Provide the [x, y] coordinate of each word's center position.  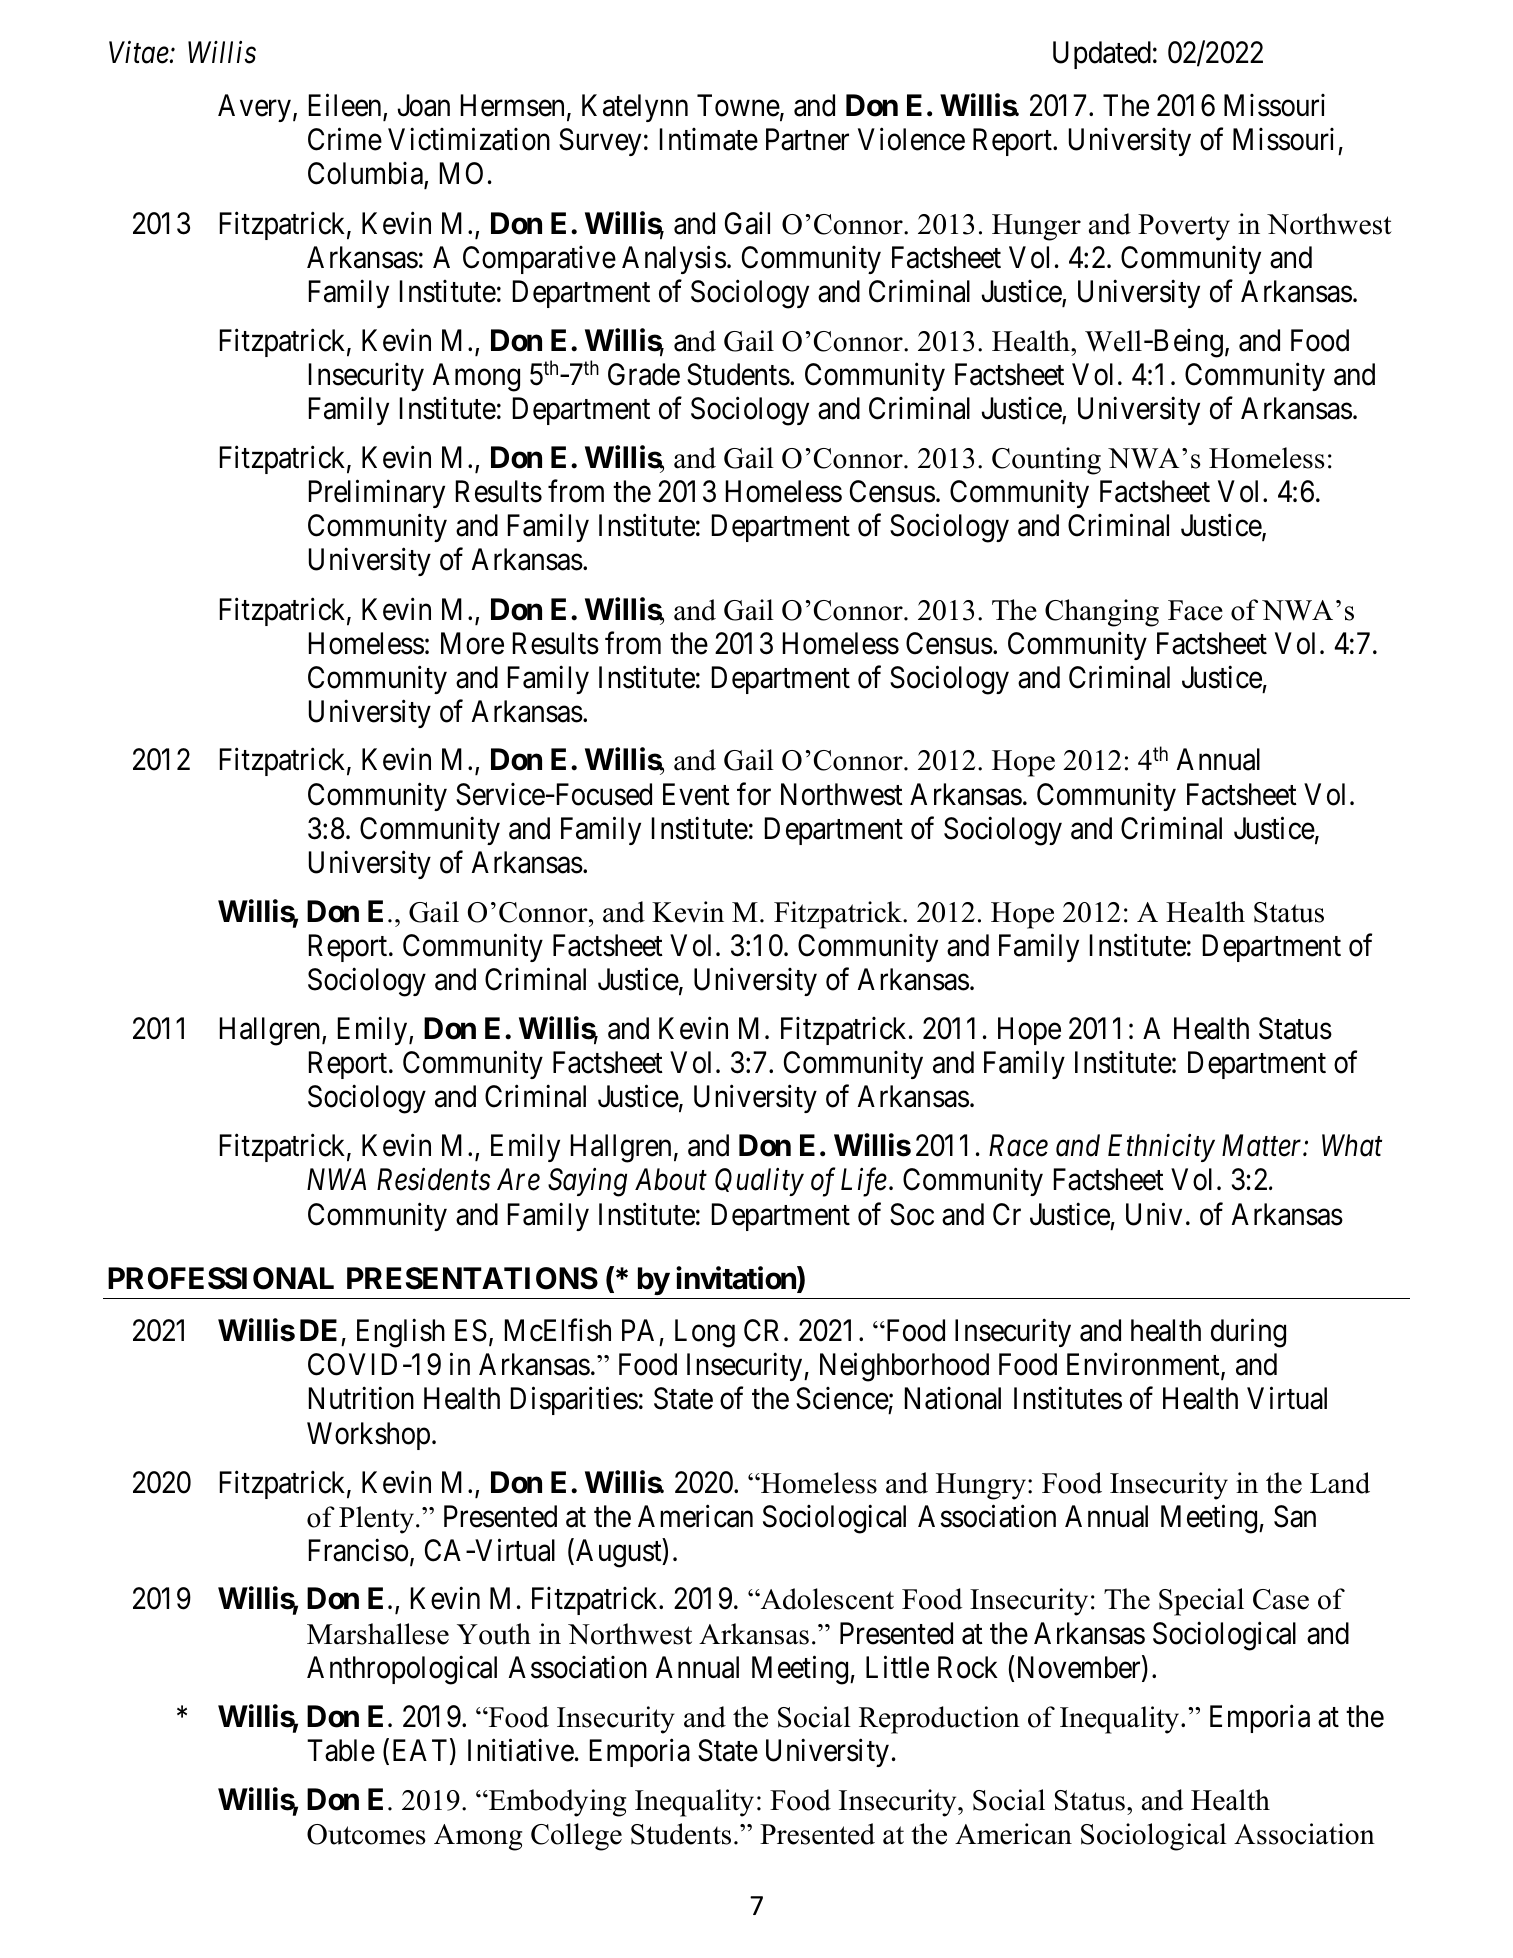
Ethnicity [1161, 1148]
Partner [807, 140]
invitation [737, 1279]
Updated [1102, 55]
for [754, 794]
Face [1195, 610]
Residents [433, 1179]
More [472, 643]
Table [341, 1750]
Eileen [346, 107]
